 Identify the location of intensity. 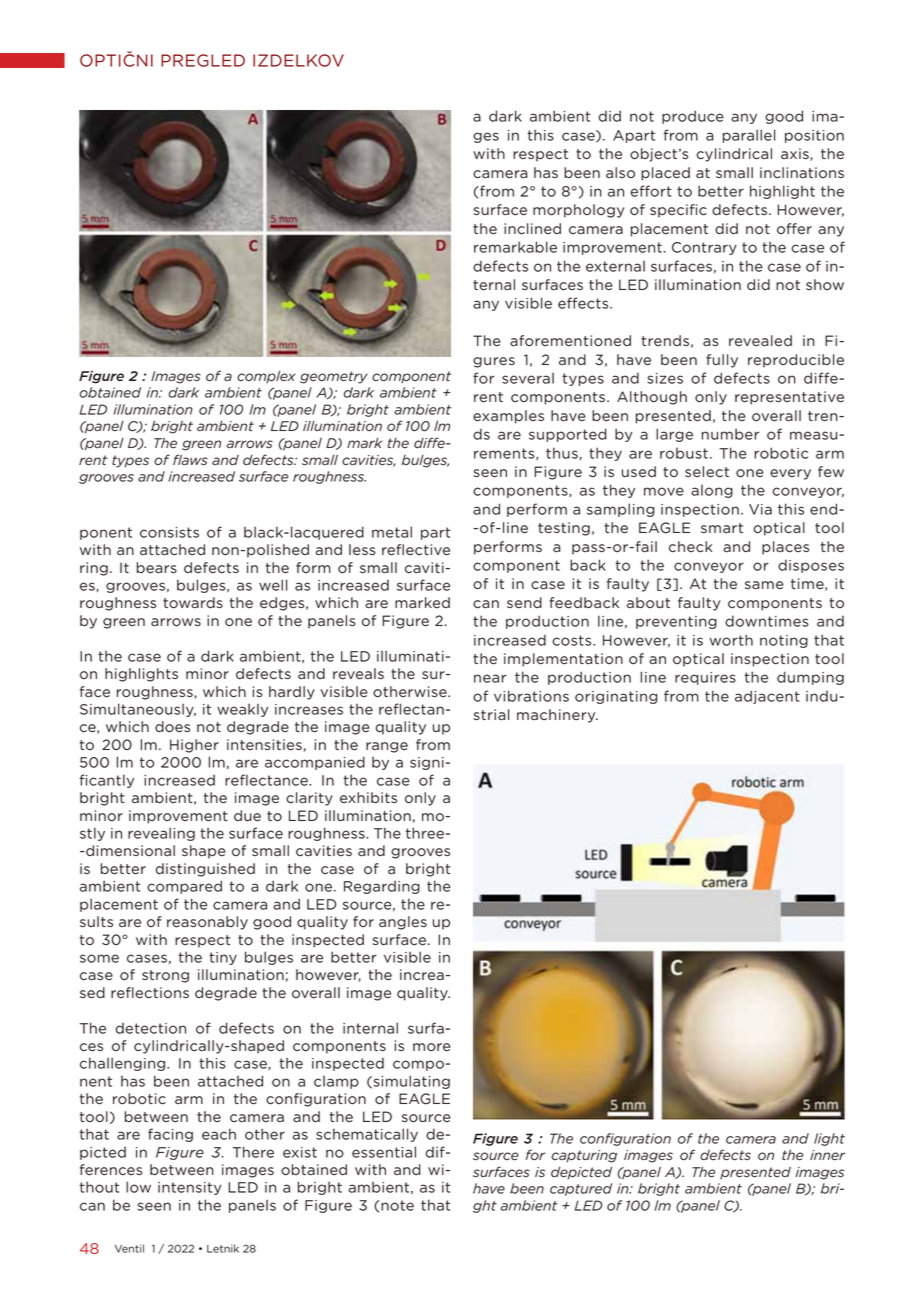
(190, 1188).
